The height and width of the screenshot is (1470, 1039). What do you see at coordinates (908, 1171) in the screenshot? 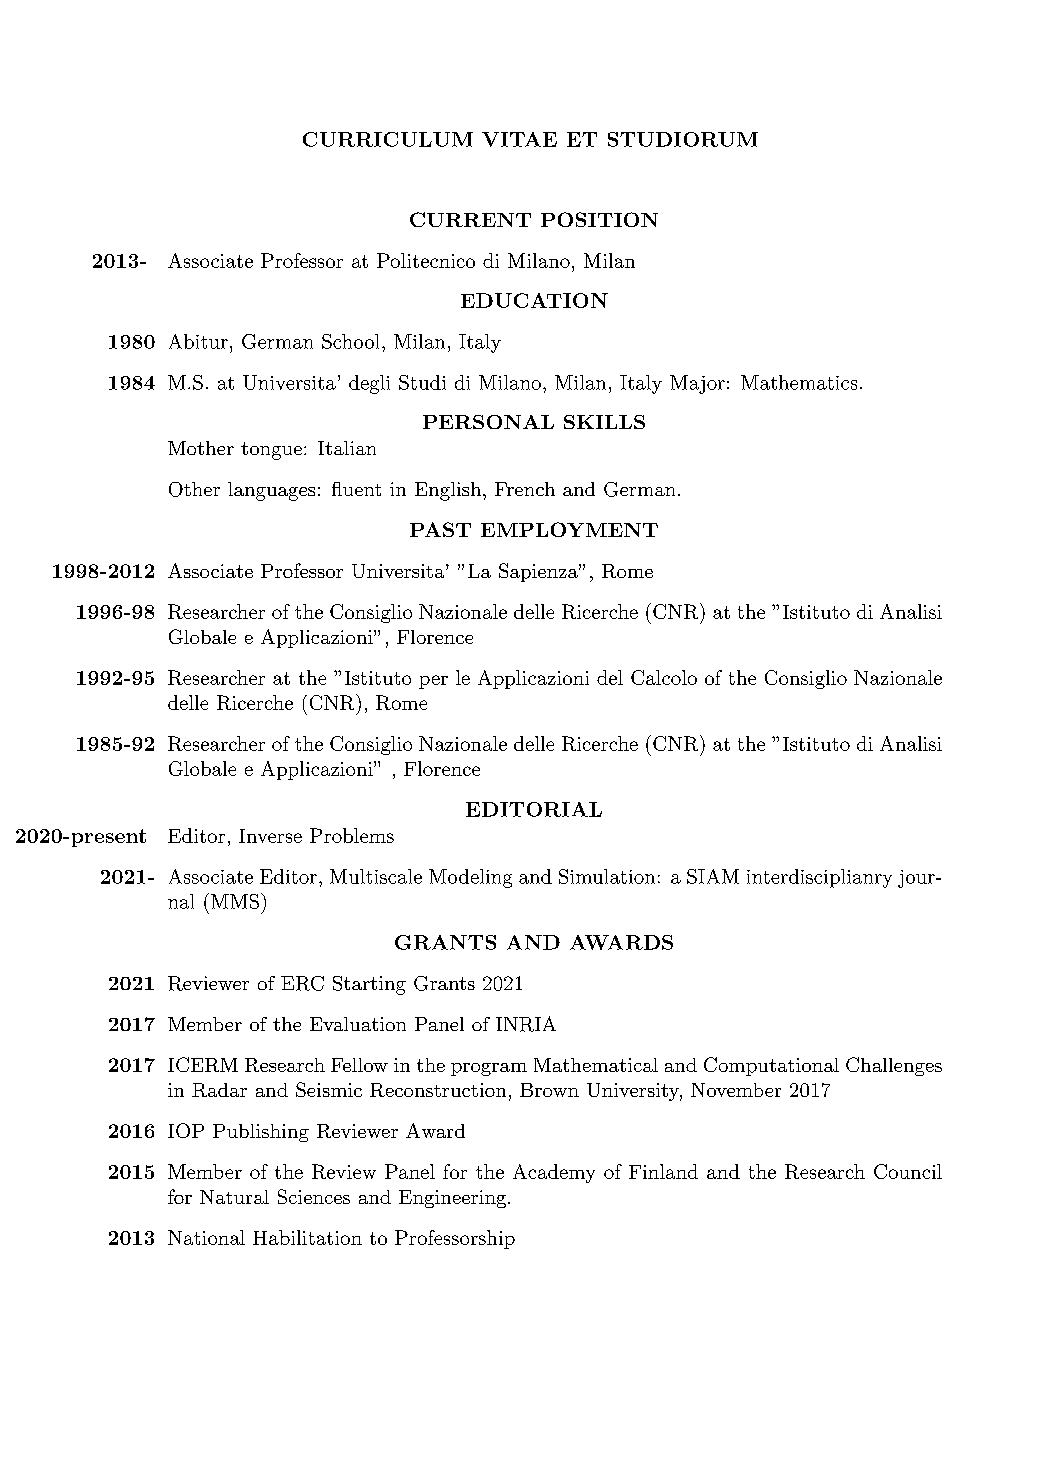
I see `Council` at bounding box center [908, 1171].
